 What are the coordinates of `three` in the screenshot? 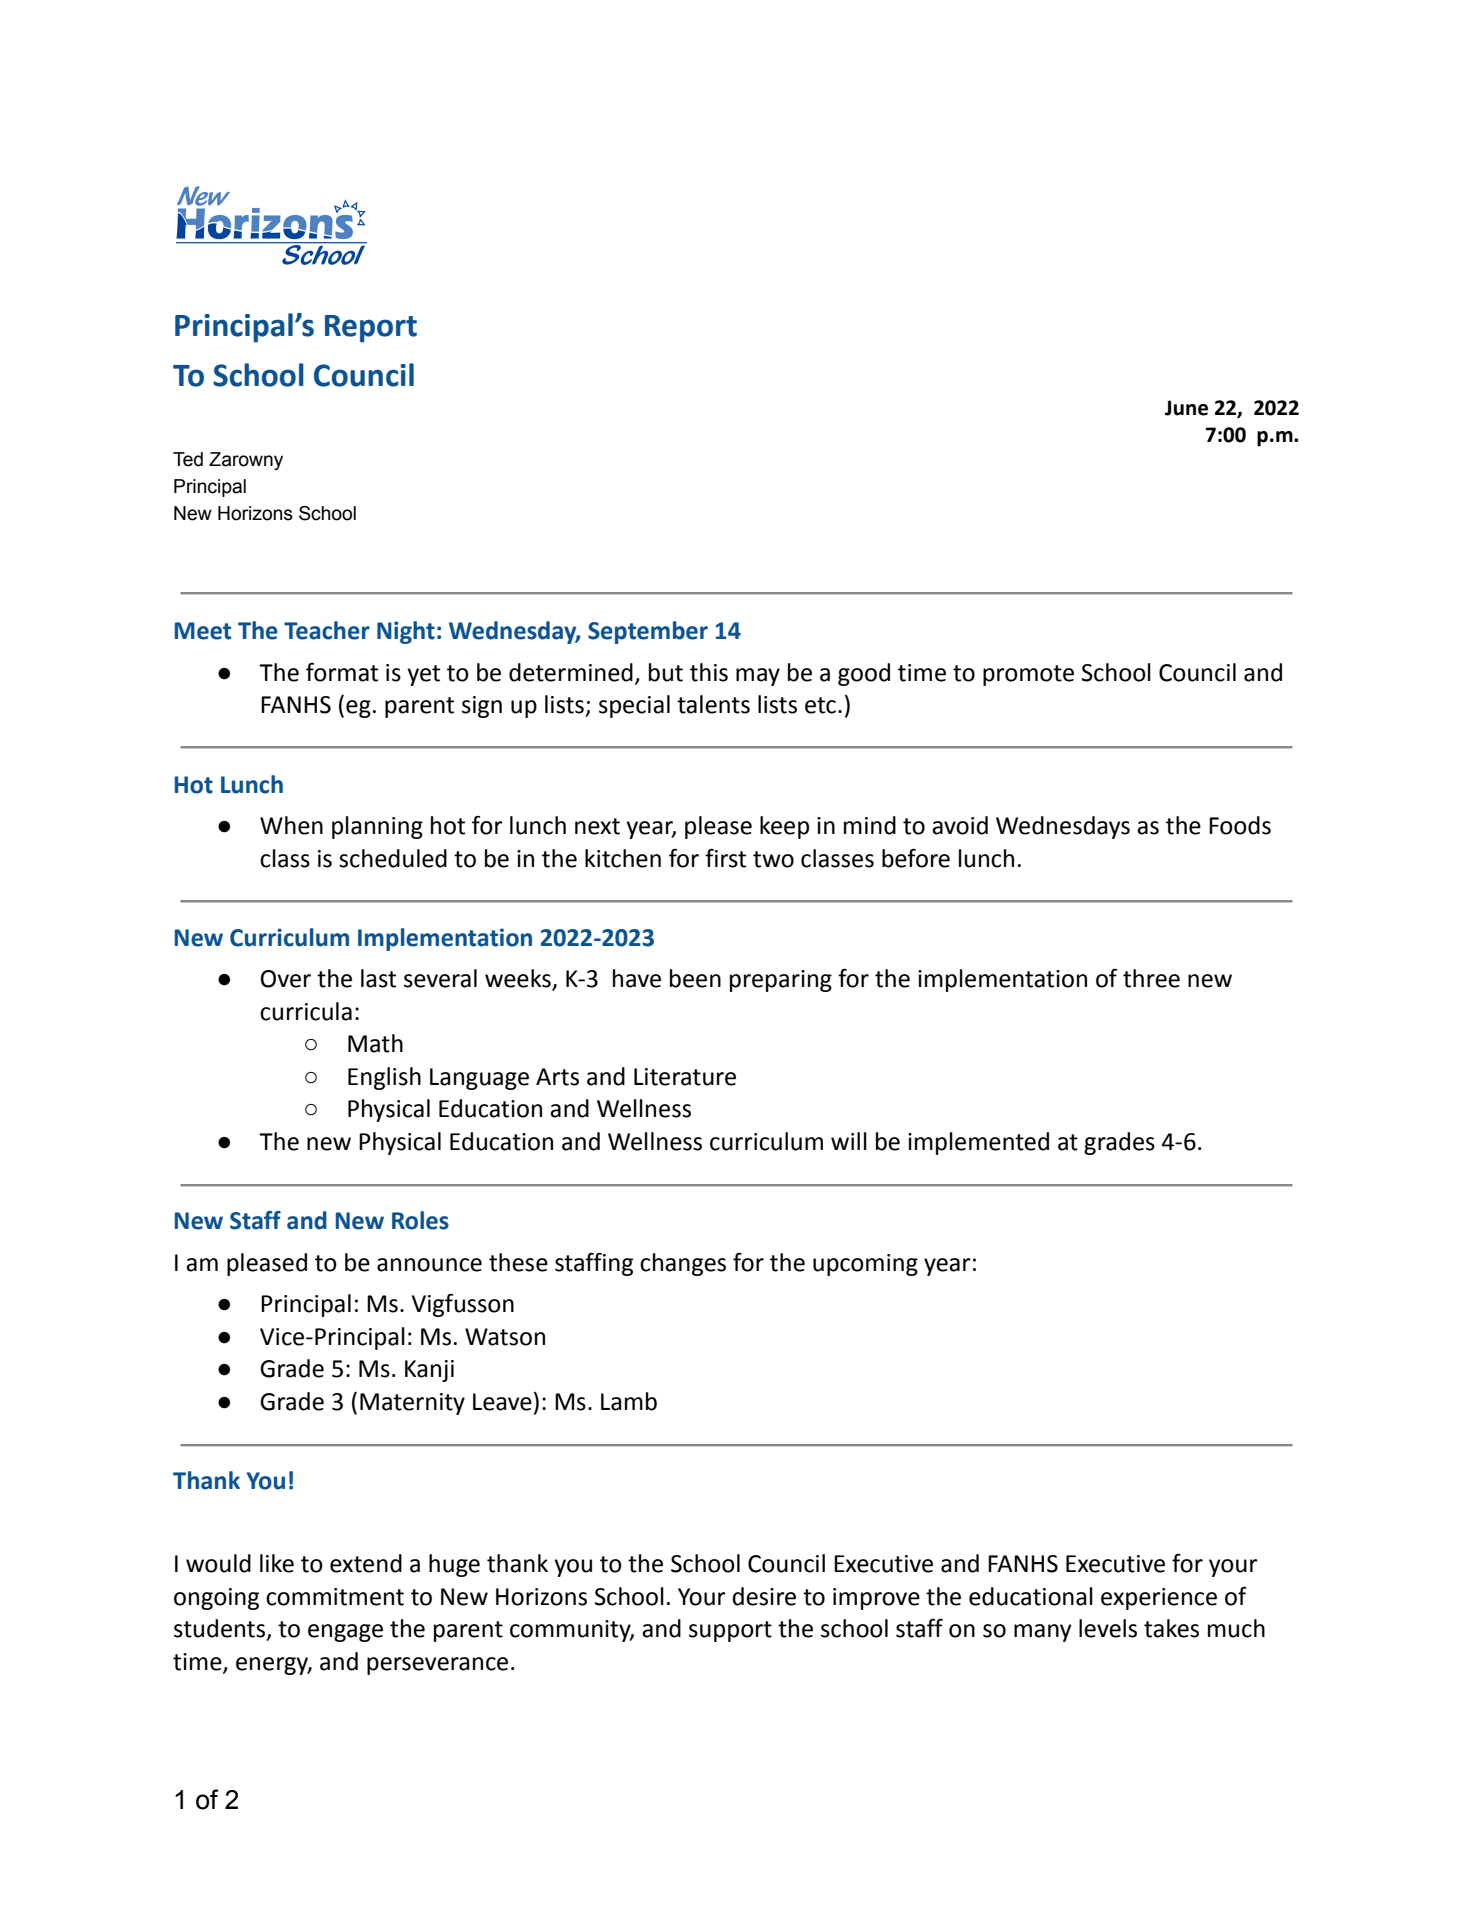 It's located at (1151, 978).
